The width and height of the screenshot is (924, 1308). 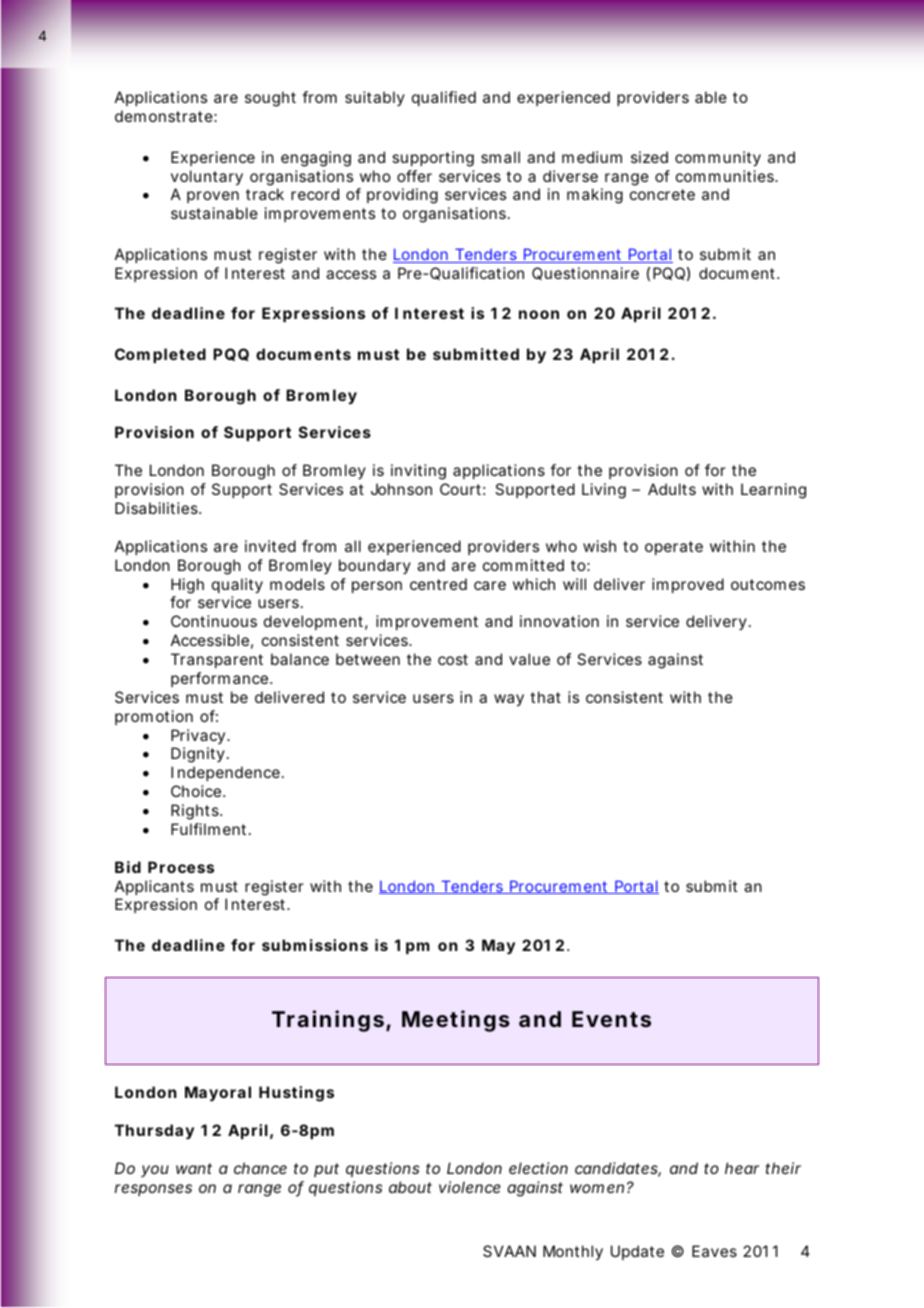 What do you see at coordinates (718, 159) in the screenshot?
I see `community` at bounding box center [718, 159].
